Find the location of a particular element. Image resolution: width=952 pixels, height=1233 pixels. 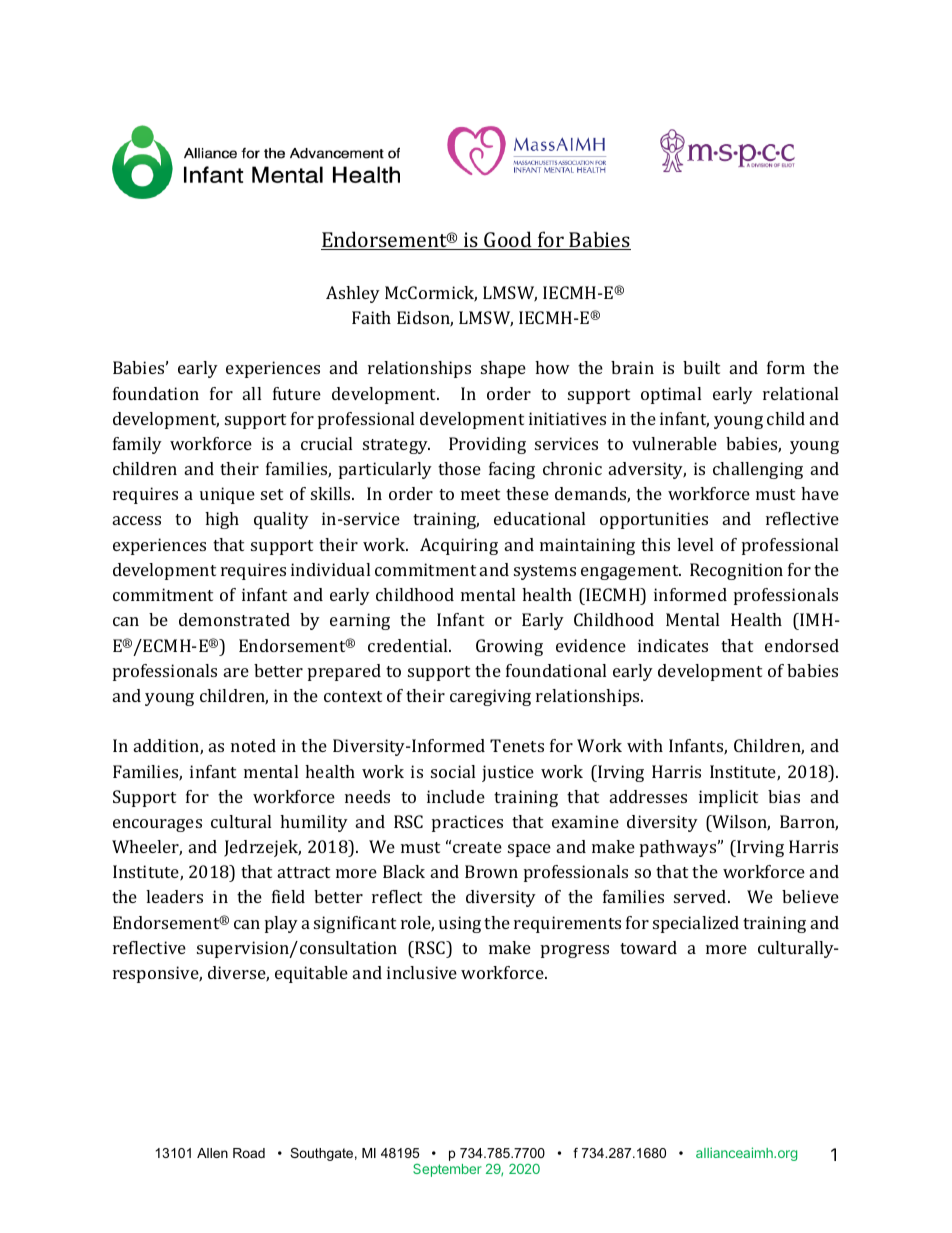

have is located at coordinates (820, 493).
